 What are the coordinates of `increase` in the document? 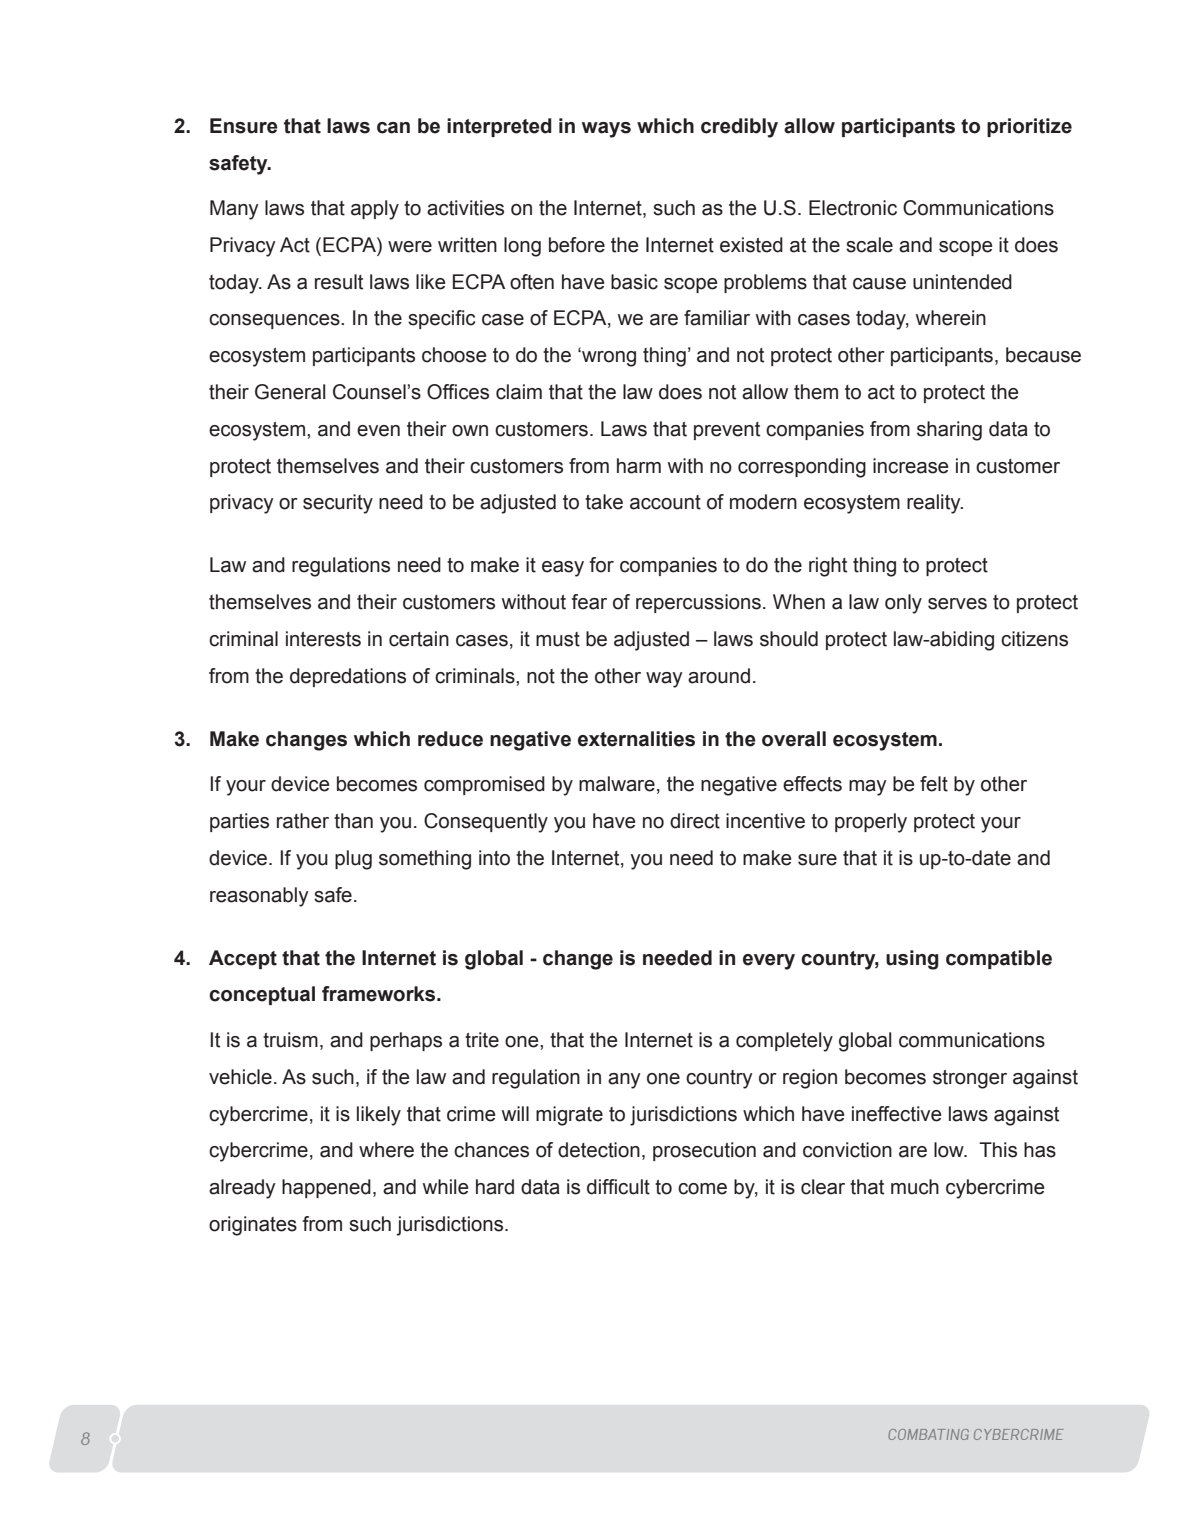 It's located at (911, 466).
